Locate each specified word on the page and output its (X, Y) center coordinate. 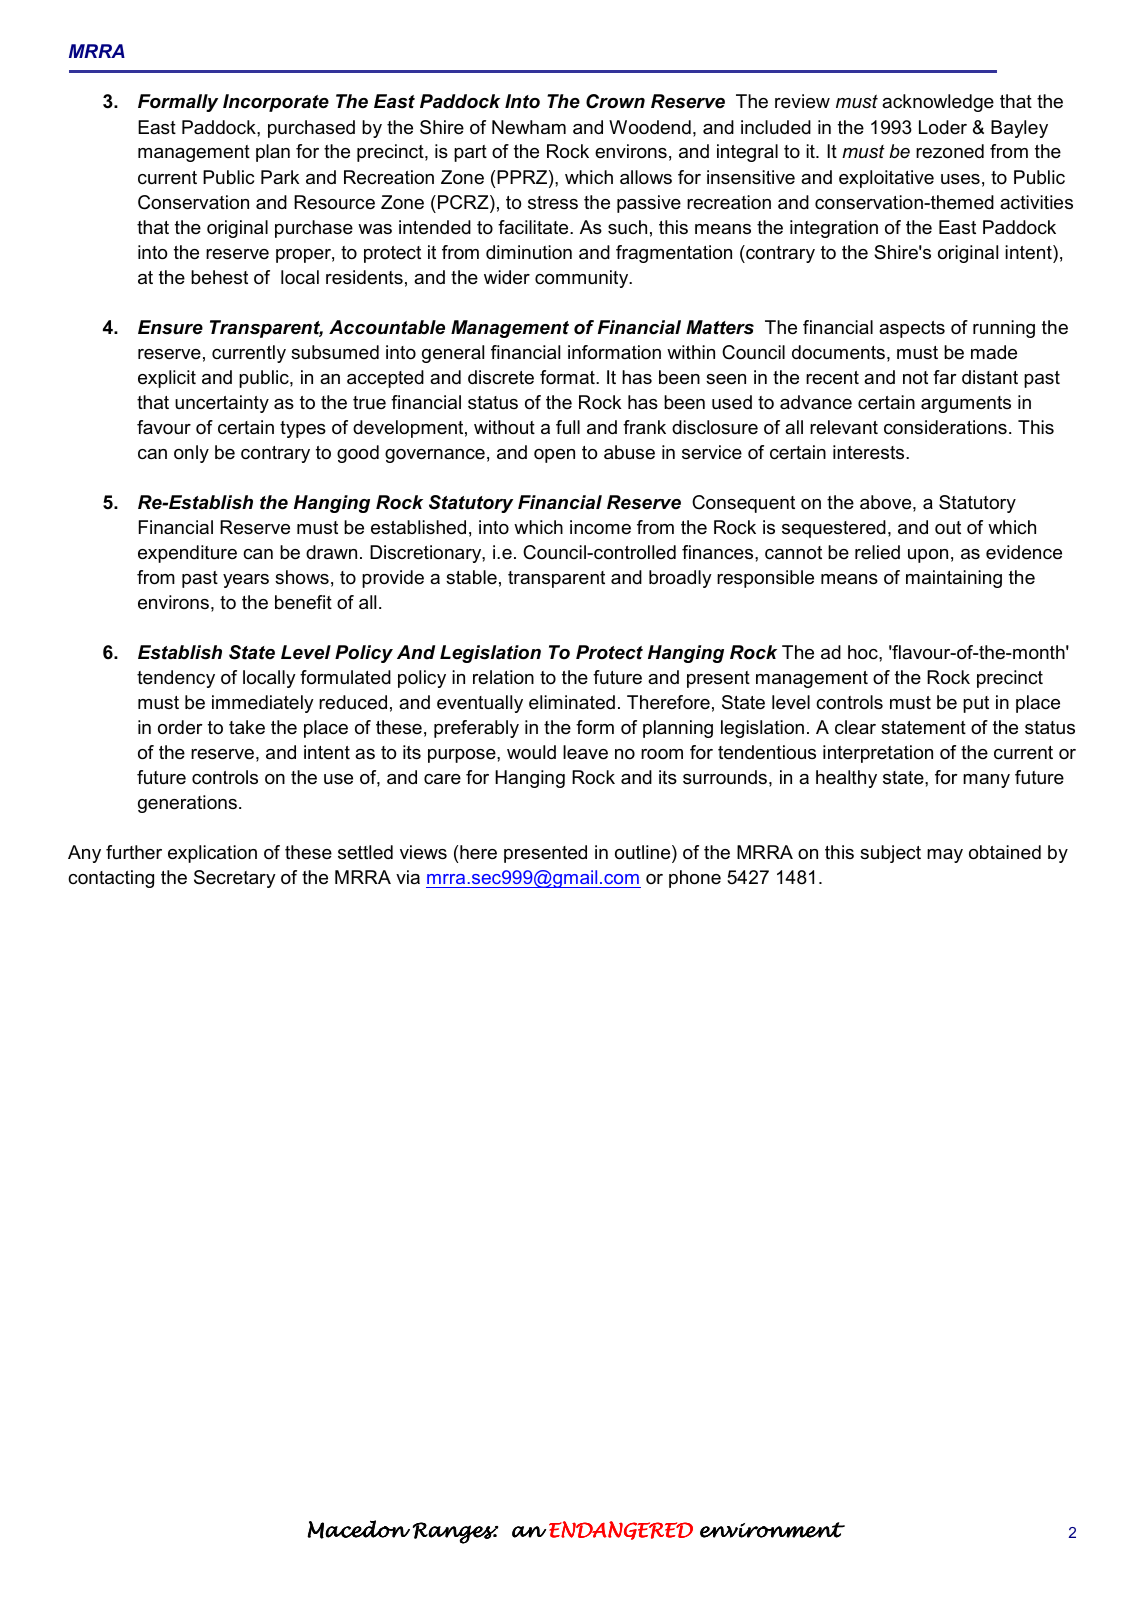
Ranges (455, 1533)
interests (870, 452)
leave (585, 752)
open (554, 456)
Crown (615, 101)
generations (187, 804)
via (408, 877)
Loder (943, 127)
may (945, 856)
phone (695, 879)
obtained (1005, 852)
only (191, 454)
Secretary (235, 879)
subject (890, 854)
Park (280, 177)
